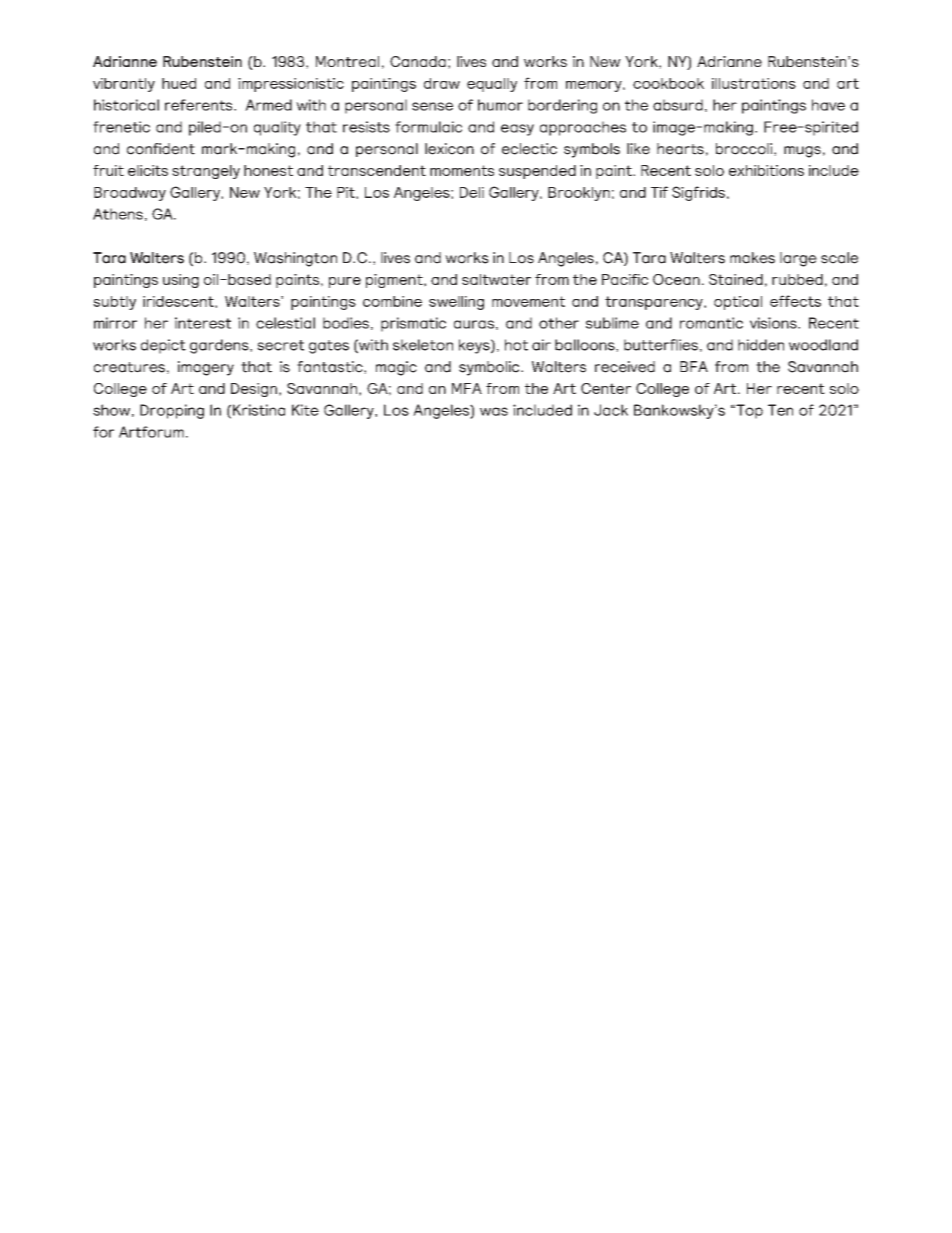  Describe the element at coordinates (754, 83) in the screenshot. I see `illustrations` at that location.
